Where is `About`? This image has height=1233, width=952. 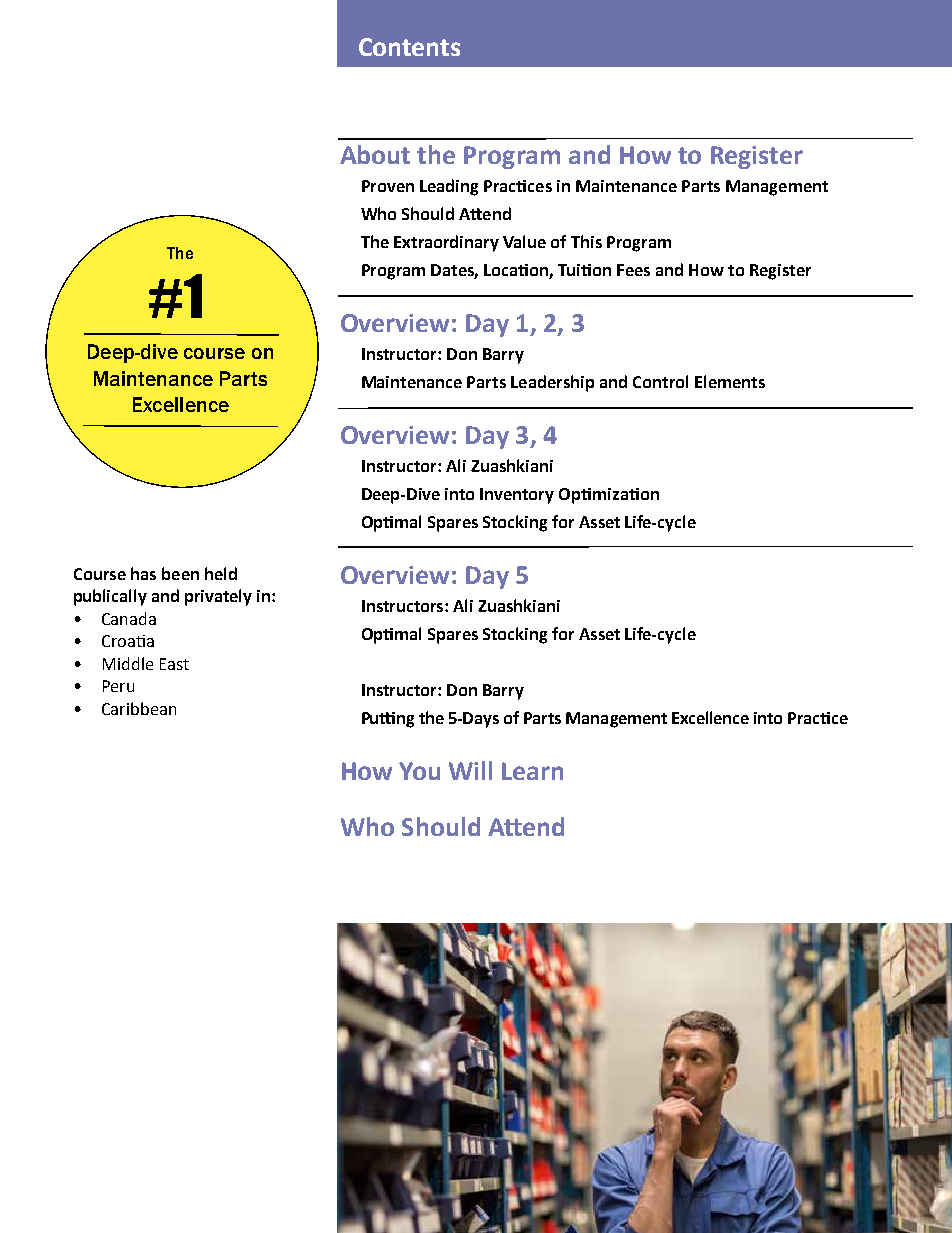 About is located at coordinates (375, 154).
